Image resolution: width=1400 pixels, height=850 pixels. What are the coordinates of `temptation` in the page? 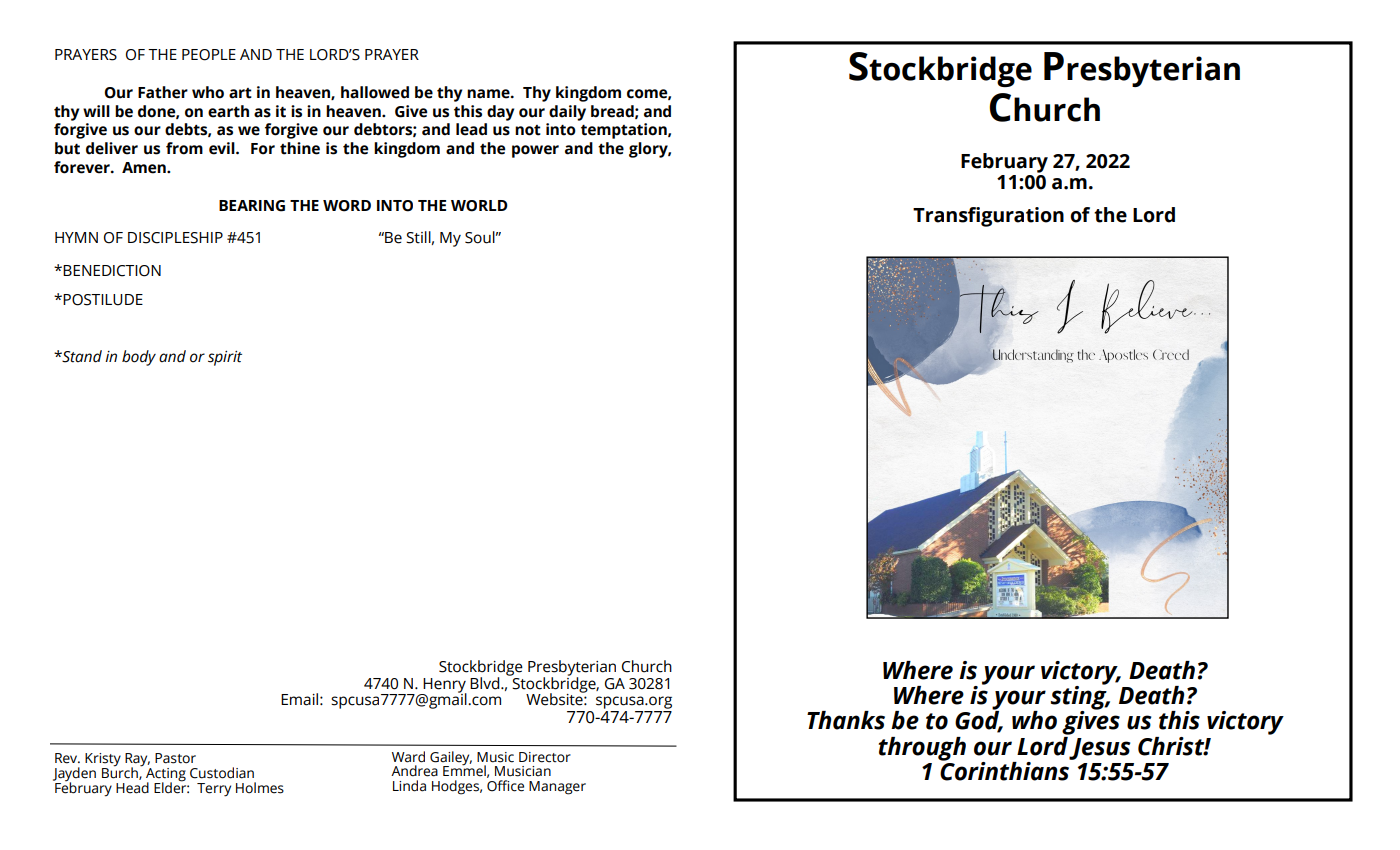 It's located at (625, 131).
